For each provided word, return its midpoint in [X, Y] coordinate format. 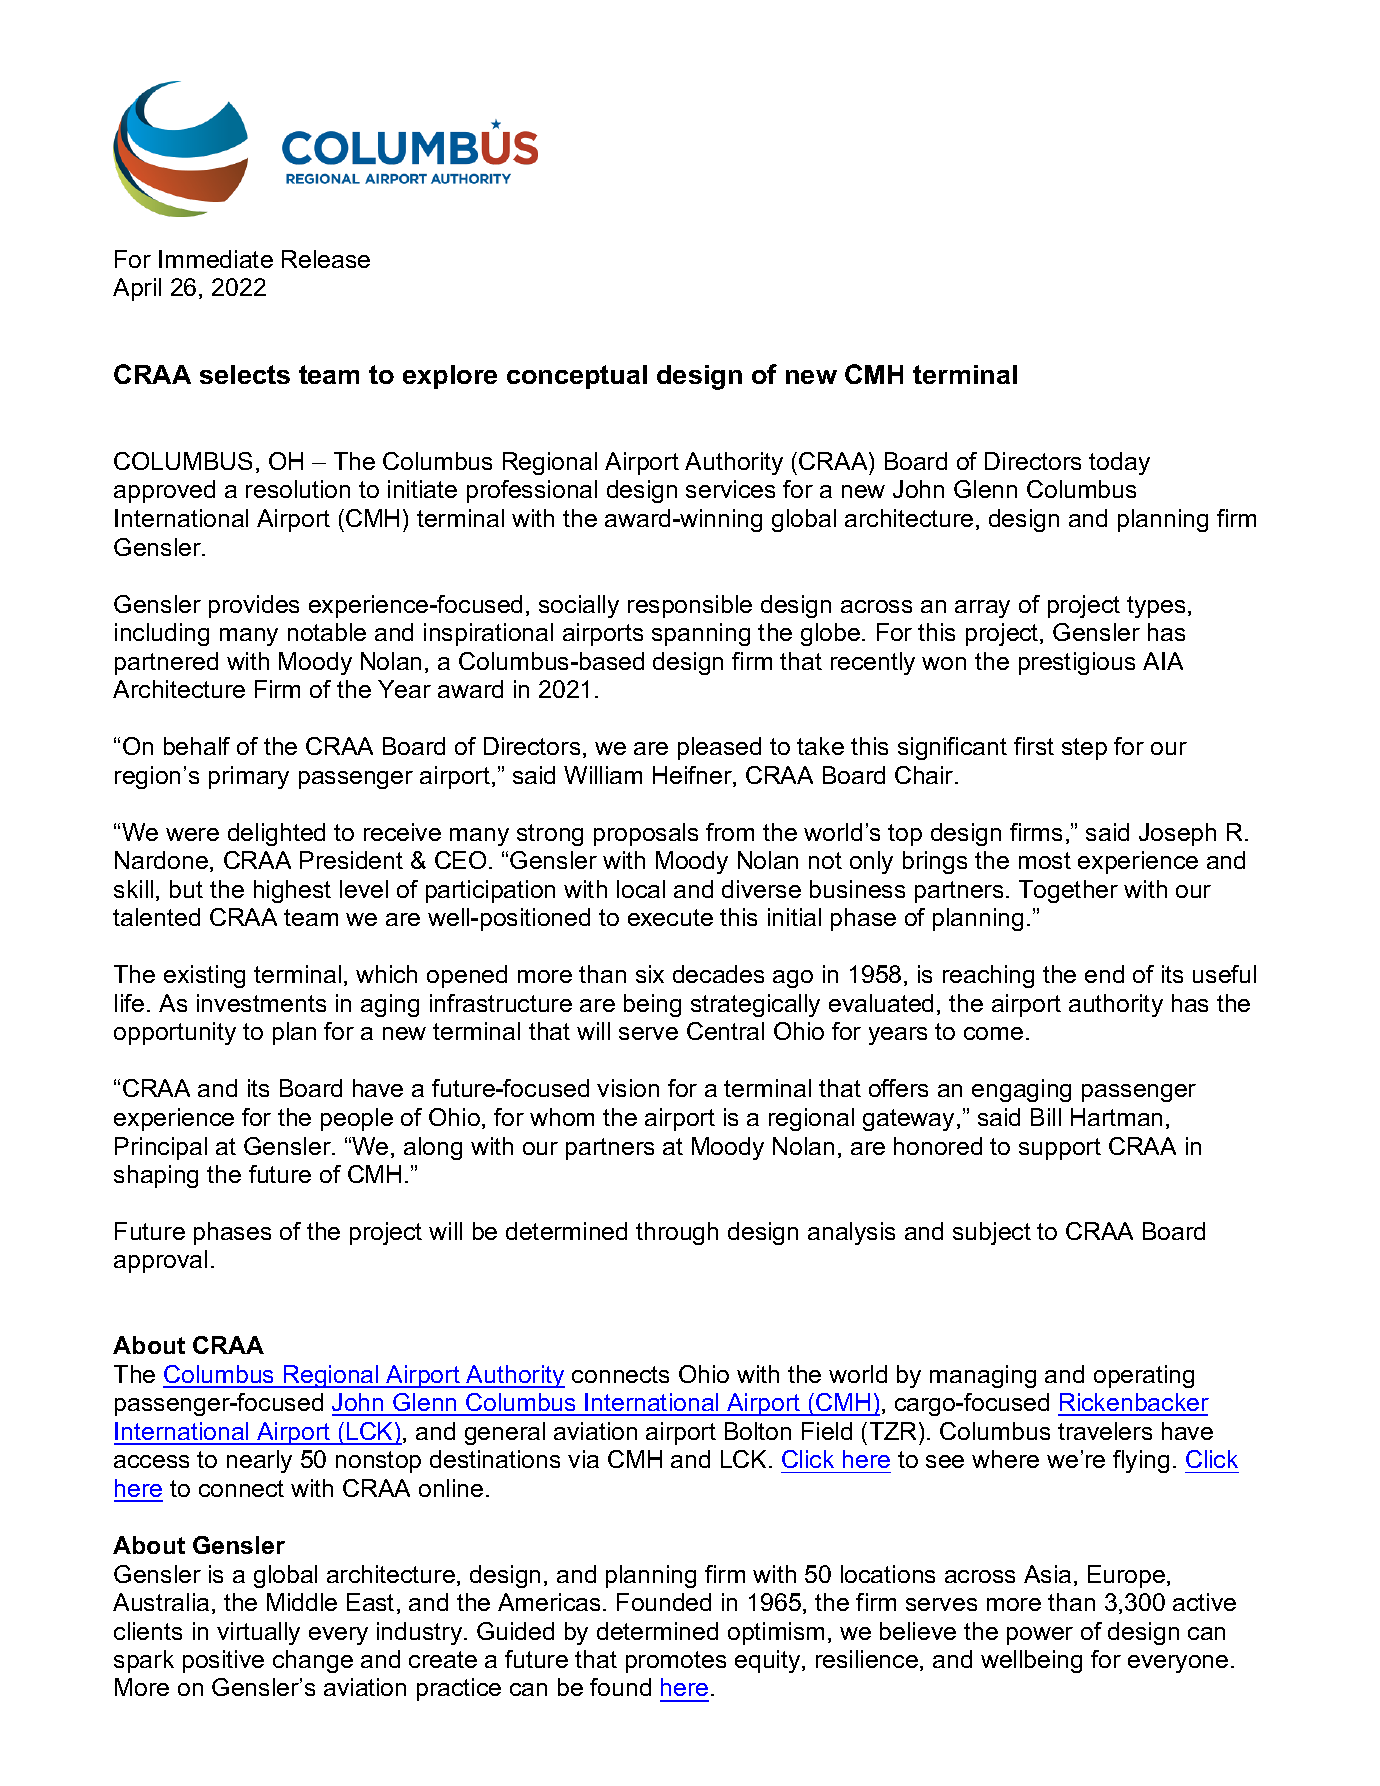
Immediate [216, 259]
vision [628, 1088]
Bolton [758, 1431]
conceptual [577, 377]
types [1156, 607]
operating [1144, 1376]
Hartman [1116, 1117]
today [1119, 463]
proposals [646, 834]
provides [254, 606]
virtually [258, 1633]
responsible [690, 606]
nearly [259, 1461]
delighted [276, 834]
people [357, 1119]
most [1045, 860]
